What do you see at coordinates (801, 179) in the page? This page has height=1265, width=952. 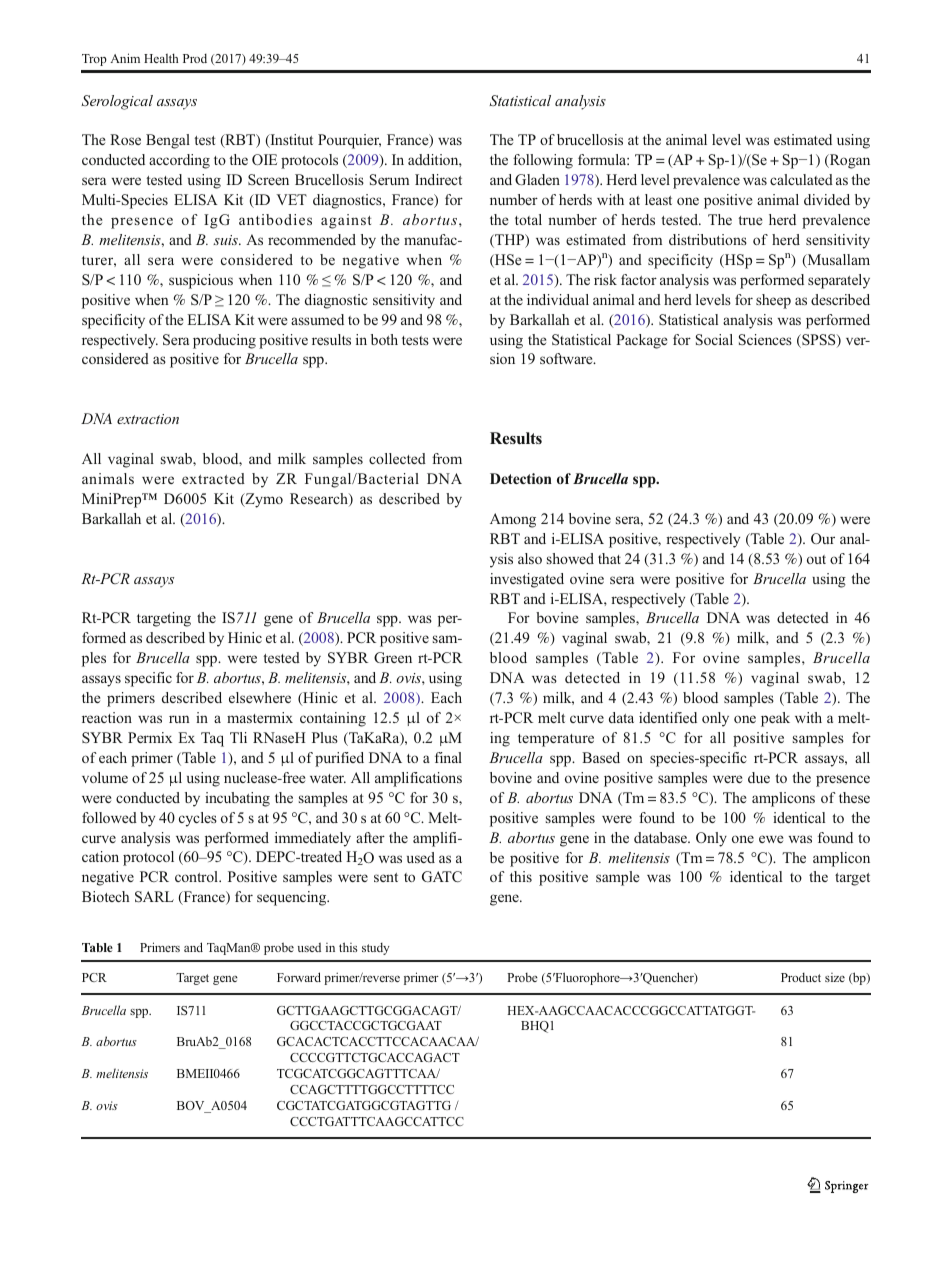 I see `calculated` at bounding box center [801, 179].
